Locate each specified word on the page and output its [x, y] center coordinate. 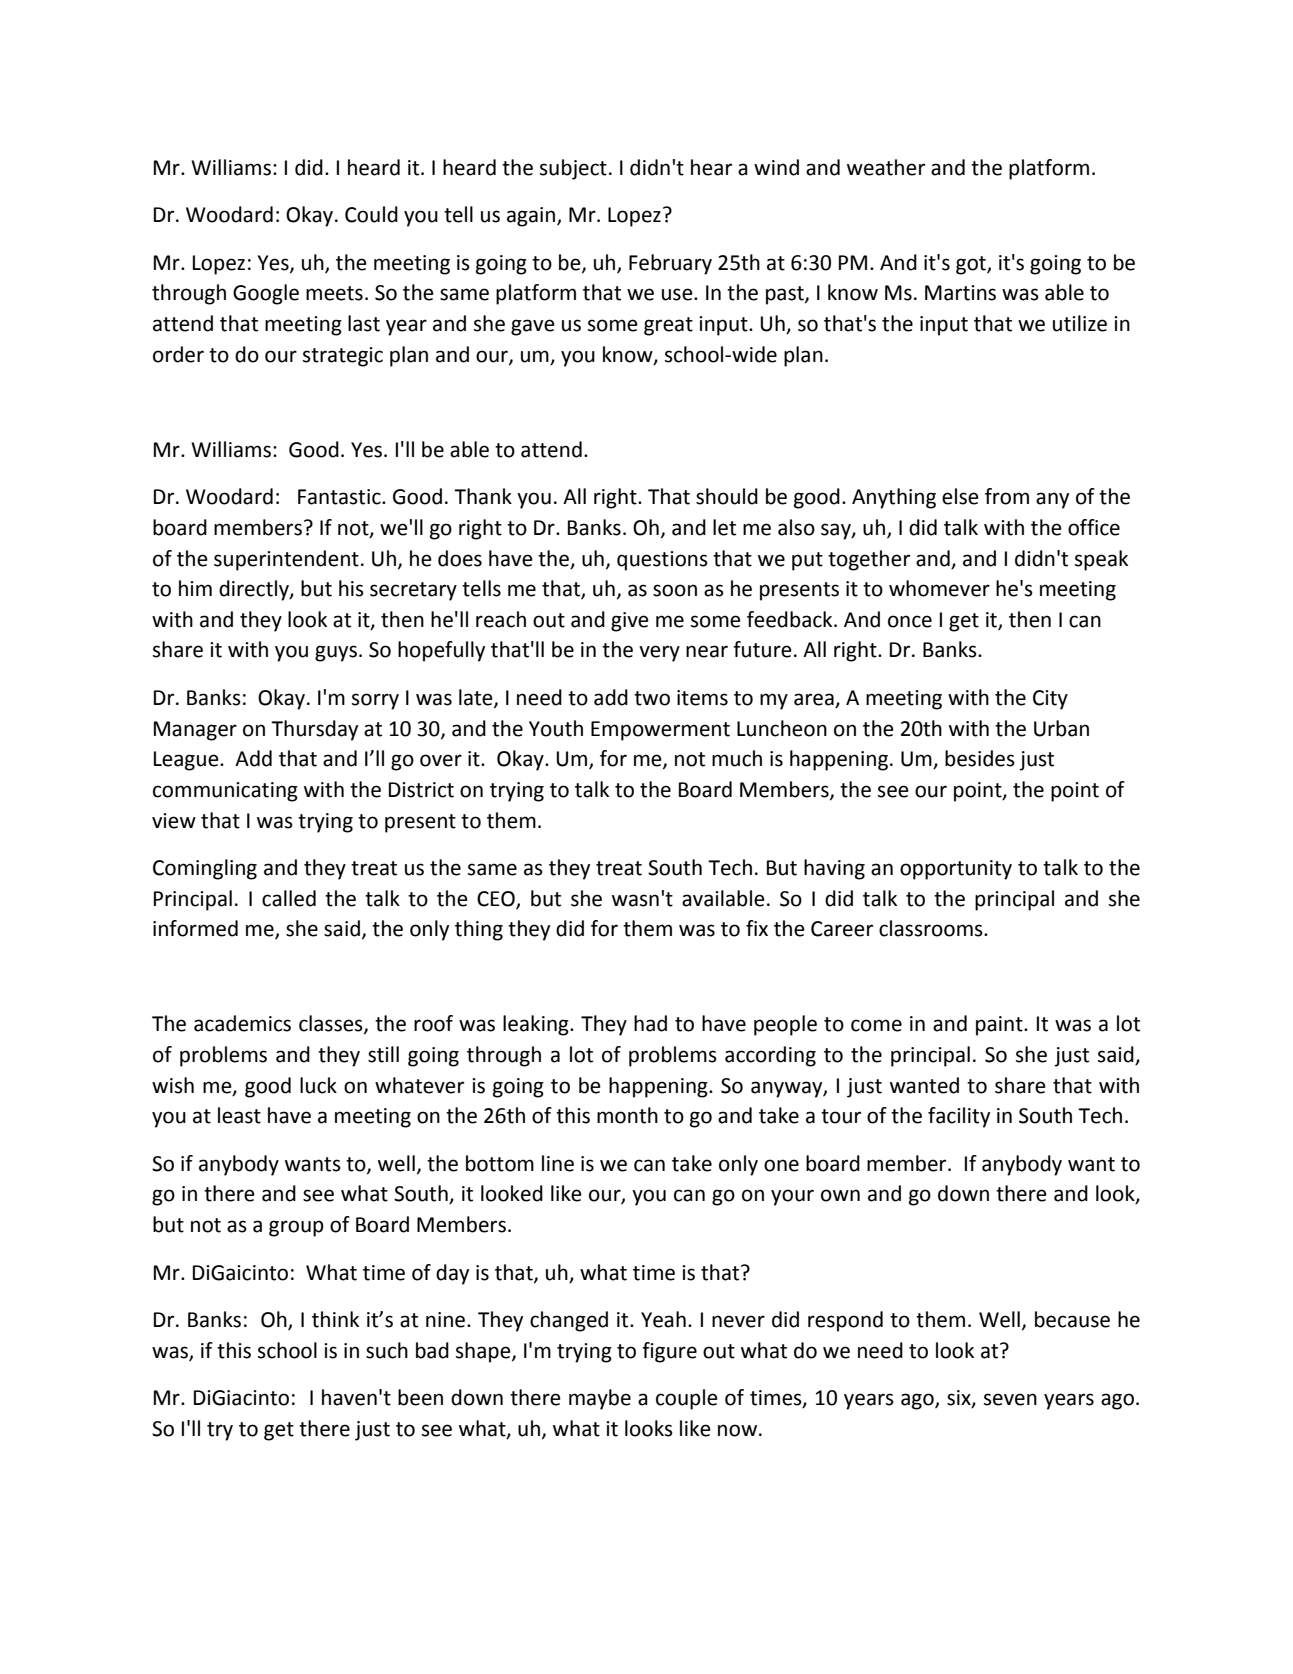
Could [371, 214]
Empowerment [660, 731]
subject [573, 169]
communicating [225, 792]
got [972, 265]
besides [980, 758]
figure [669, 1352]
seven [1010, 1399]
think [335, 1319]
